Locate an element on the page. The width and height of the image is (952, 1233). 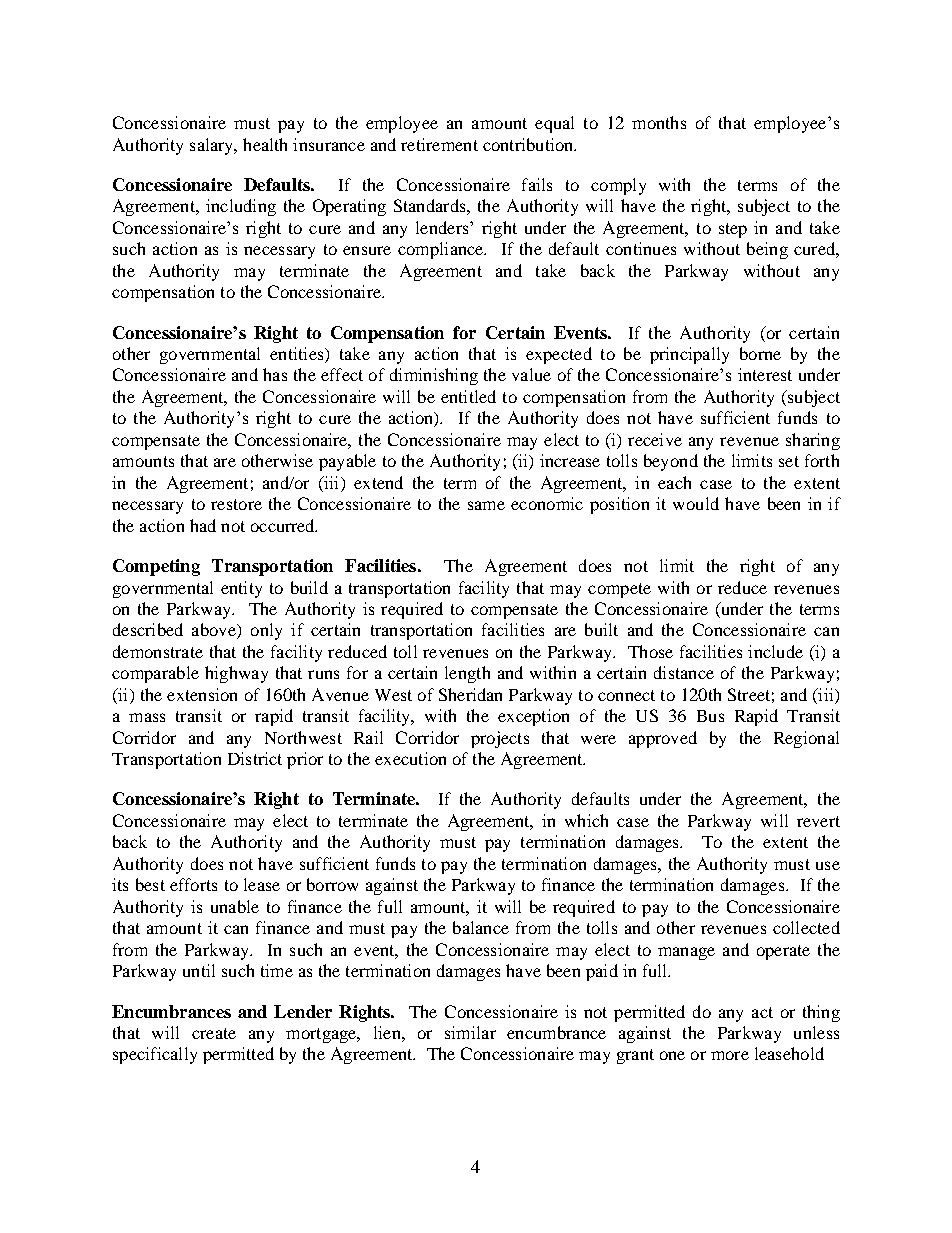
salary is located at coordinates (213, 146).
